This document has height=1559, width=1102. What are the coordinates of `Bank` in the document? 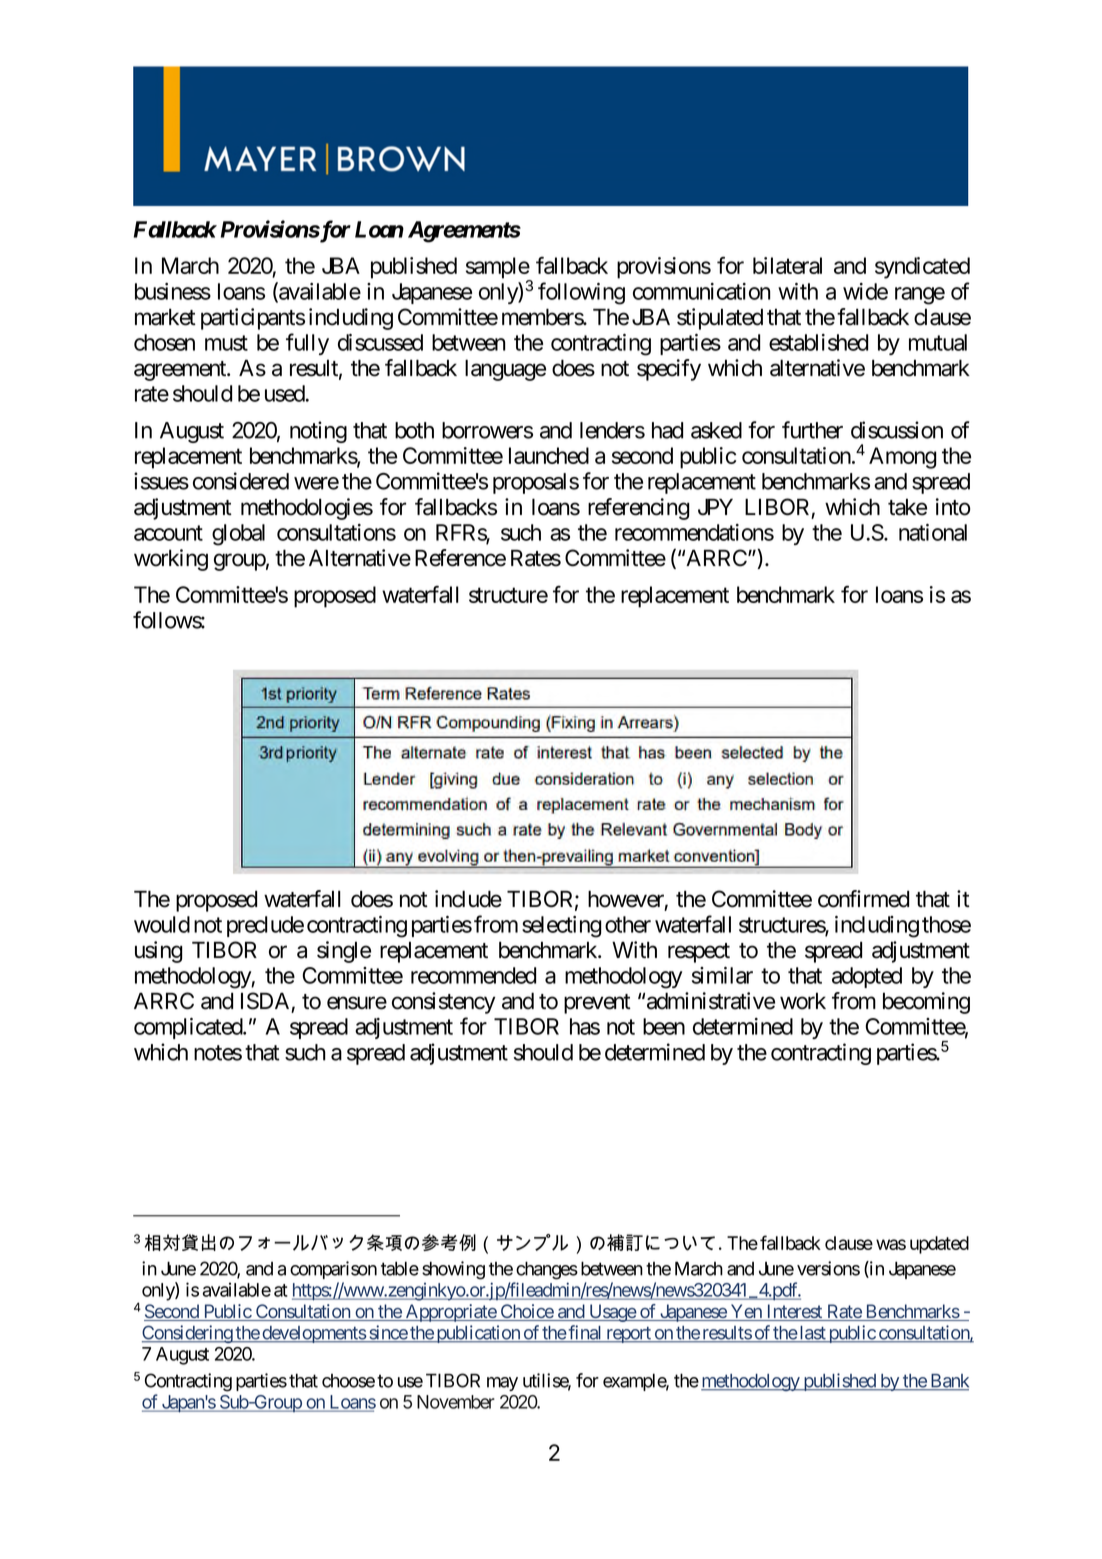 It's located at (948, 1382).
